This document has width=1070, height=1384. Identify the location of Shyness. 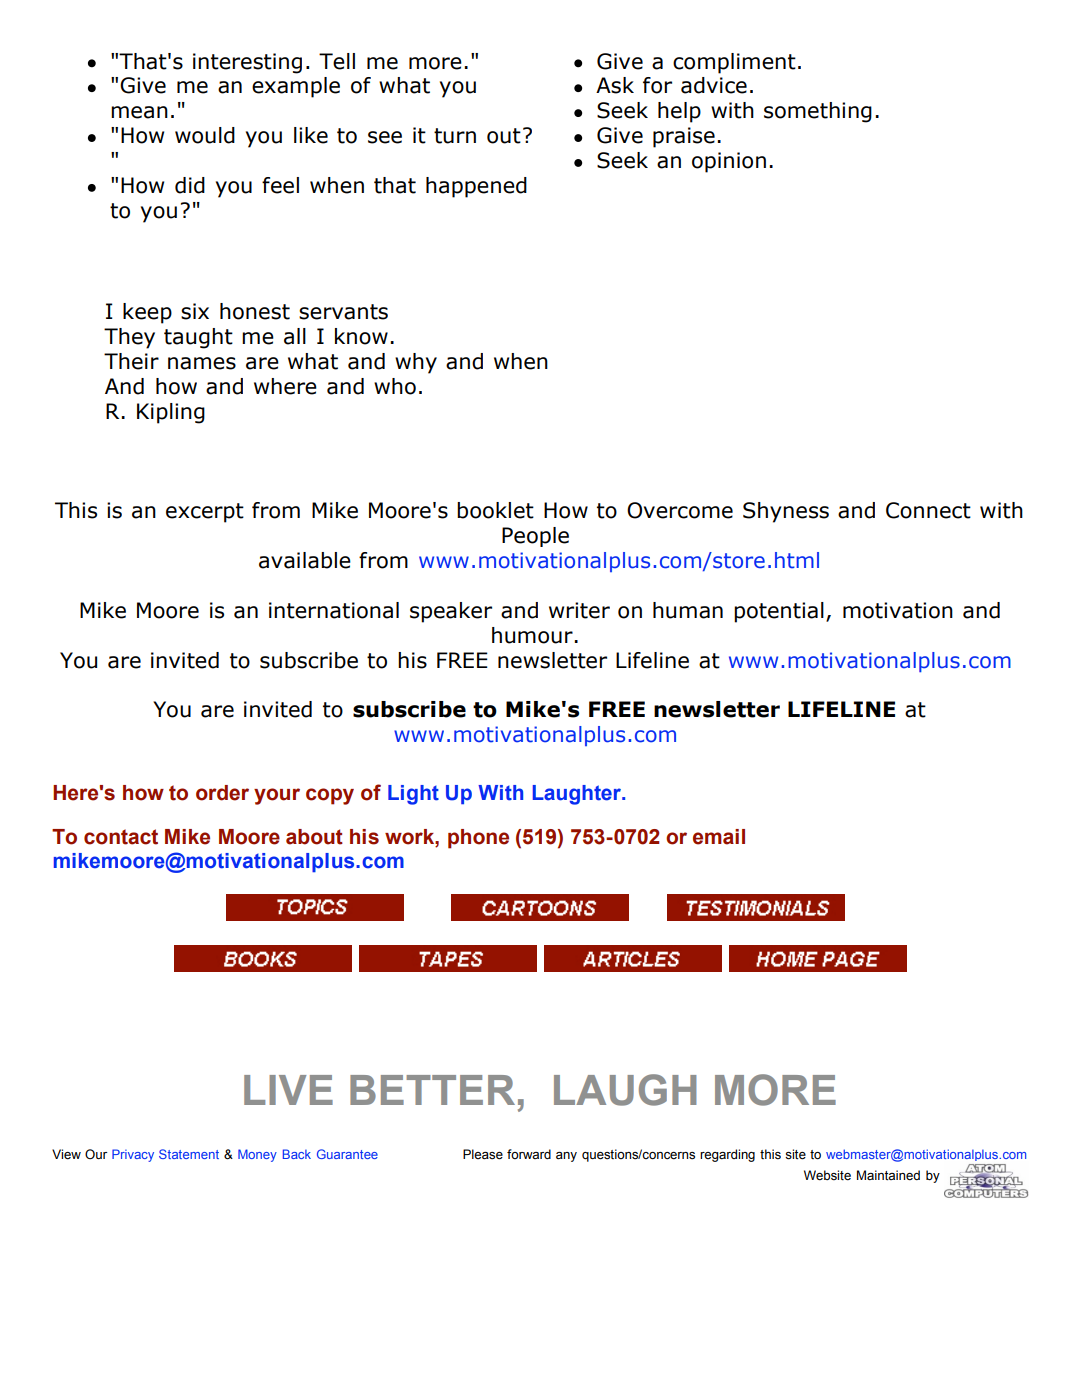
(786, 512).
